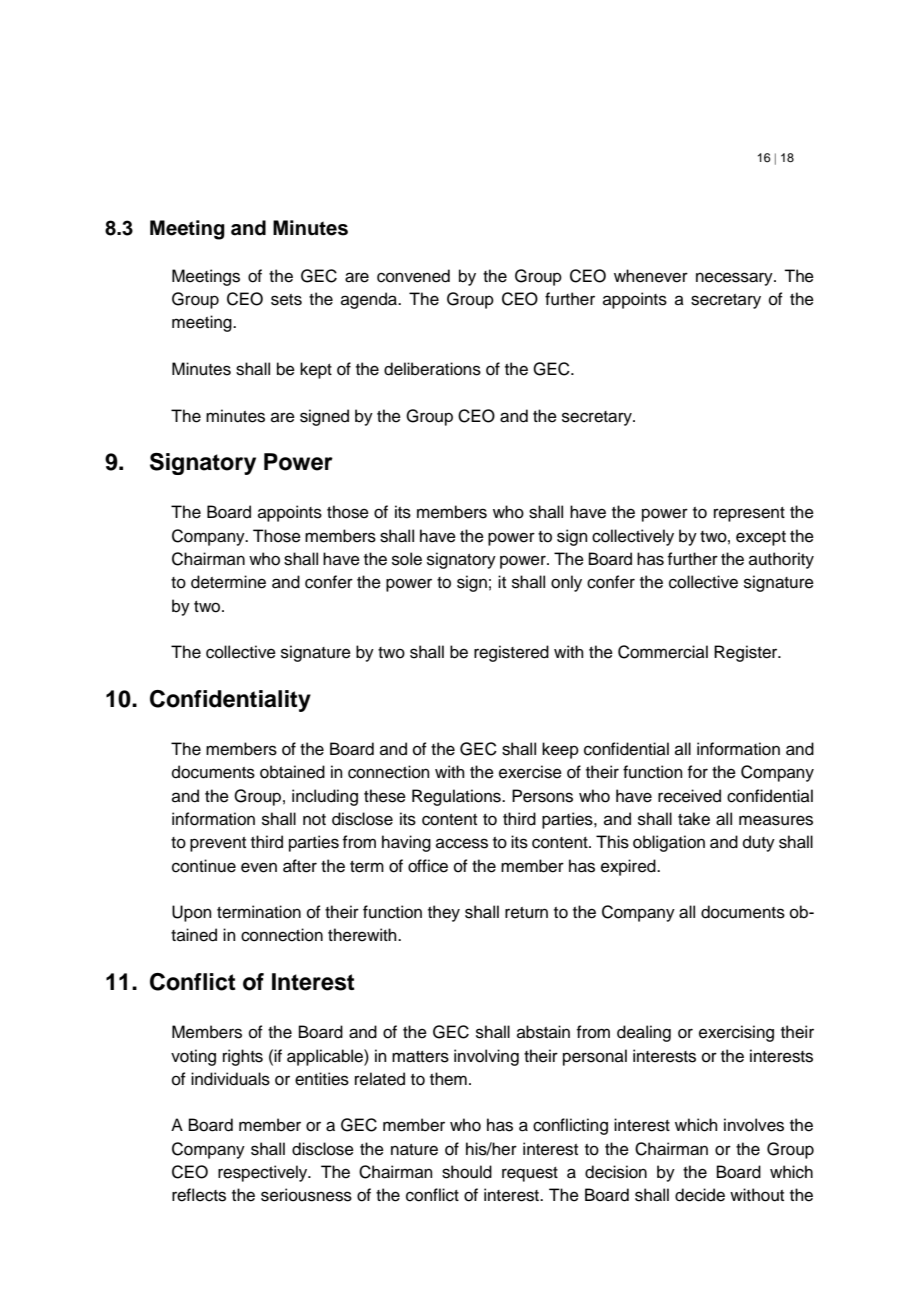 The image size is (924, 1308). What do you see at coordinates (530, 772) in the document?
I see `exercise` at bounding box center [530, 772].
